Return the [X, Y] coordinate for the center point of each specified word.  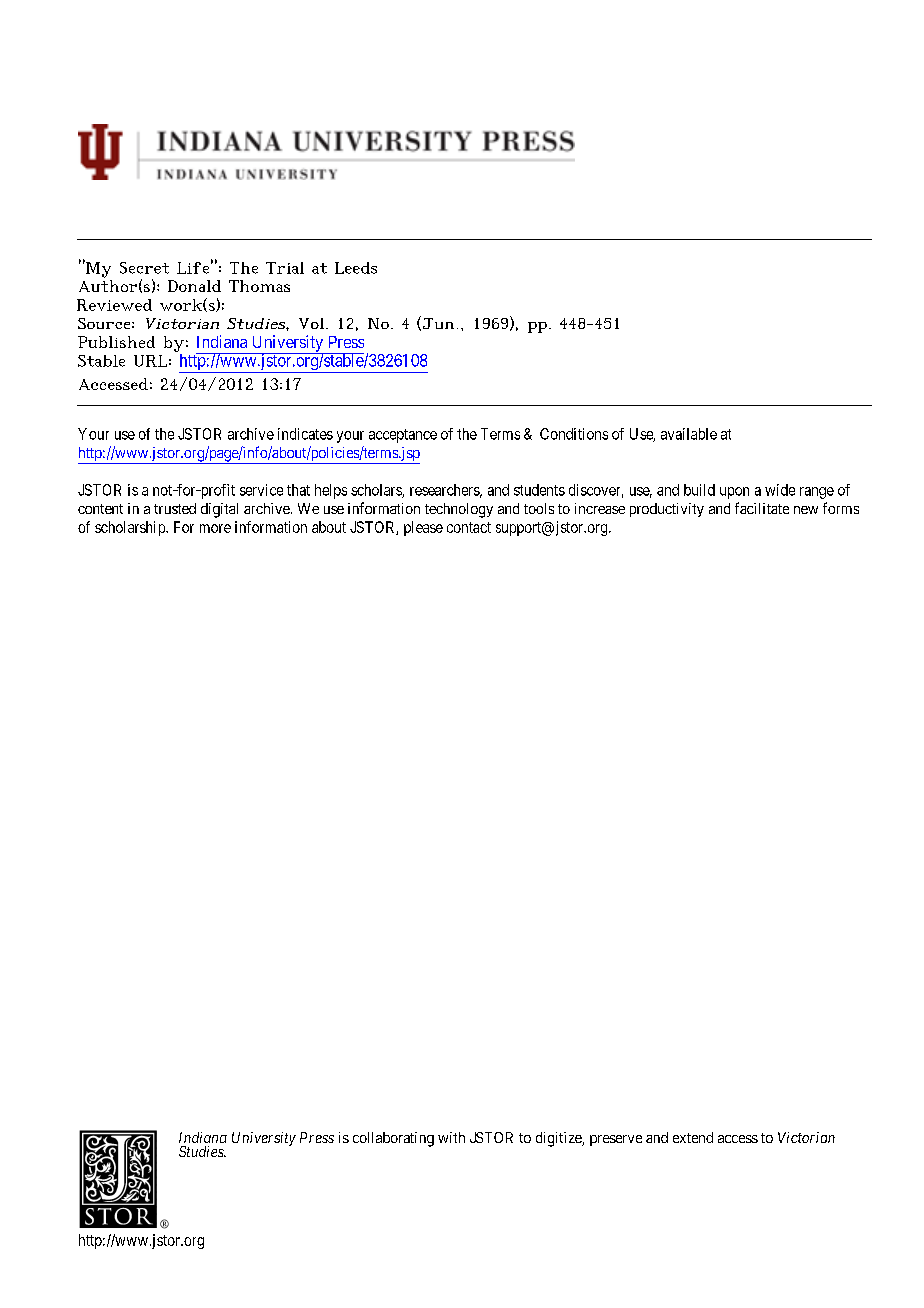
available [689, 434]
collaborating [393, 1139]
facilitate [762, 508]
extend [693, 1137]
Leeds [356, 268]
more [215, 528]
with [451, 1137]
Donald [194, 286]
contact [469, 527]
